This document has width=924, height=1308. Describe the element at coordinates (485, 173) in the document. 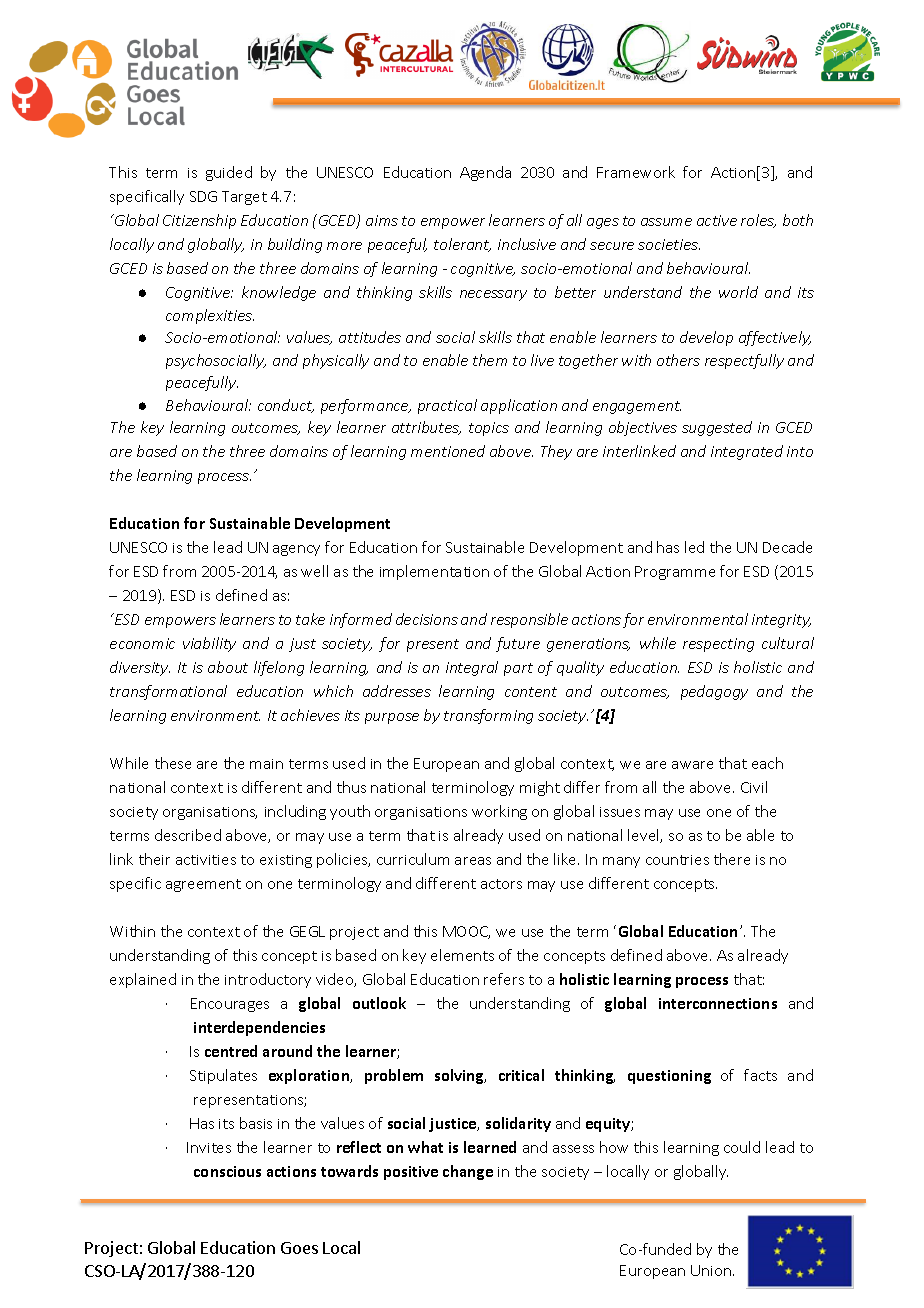

I see `Agenda` at that location.
